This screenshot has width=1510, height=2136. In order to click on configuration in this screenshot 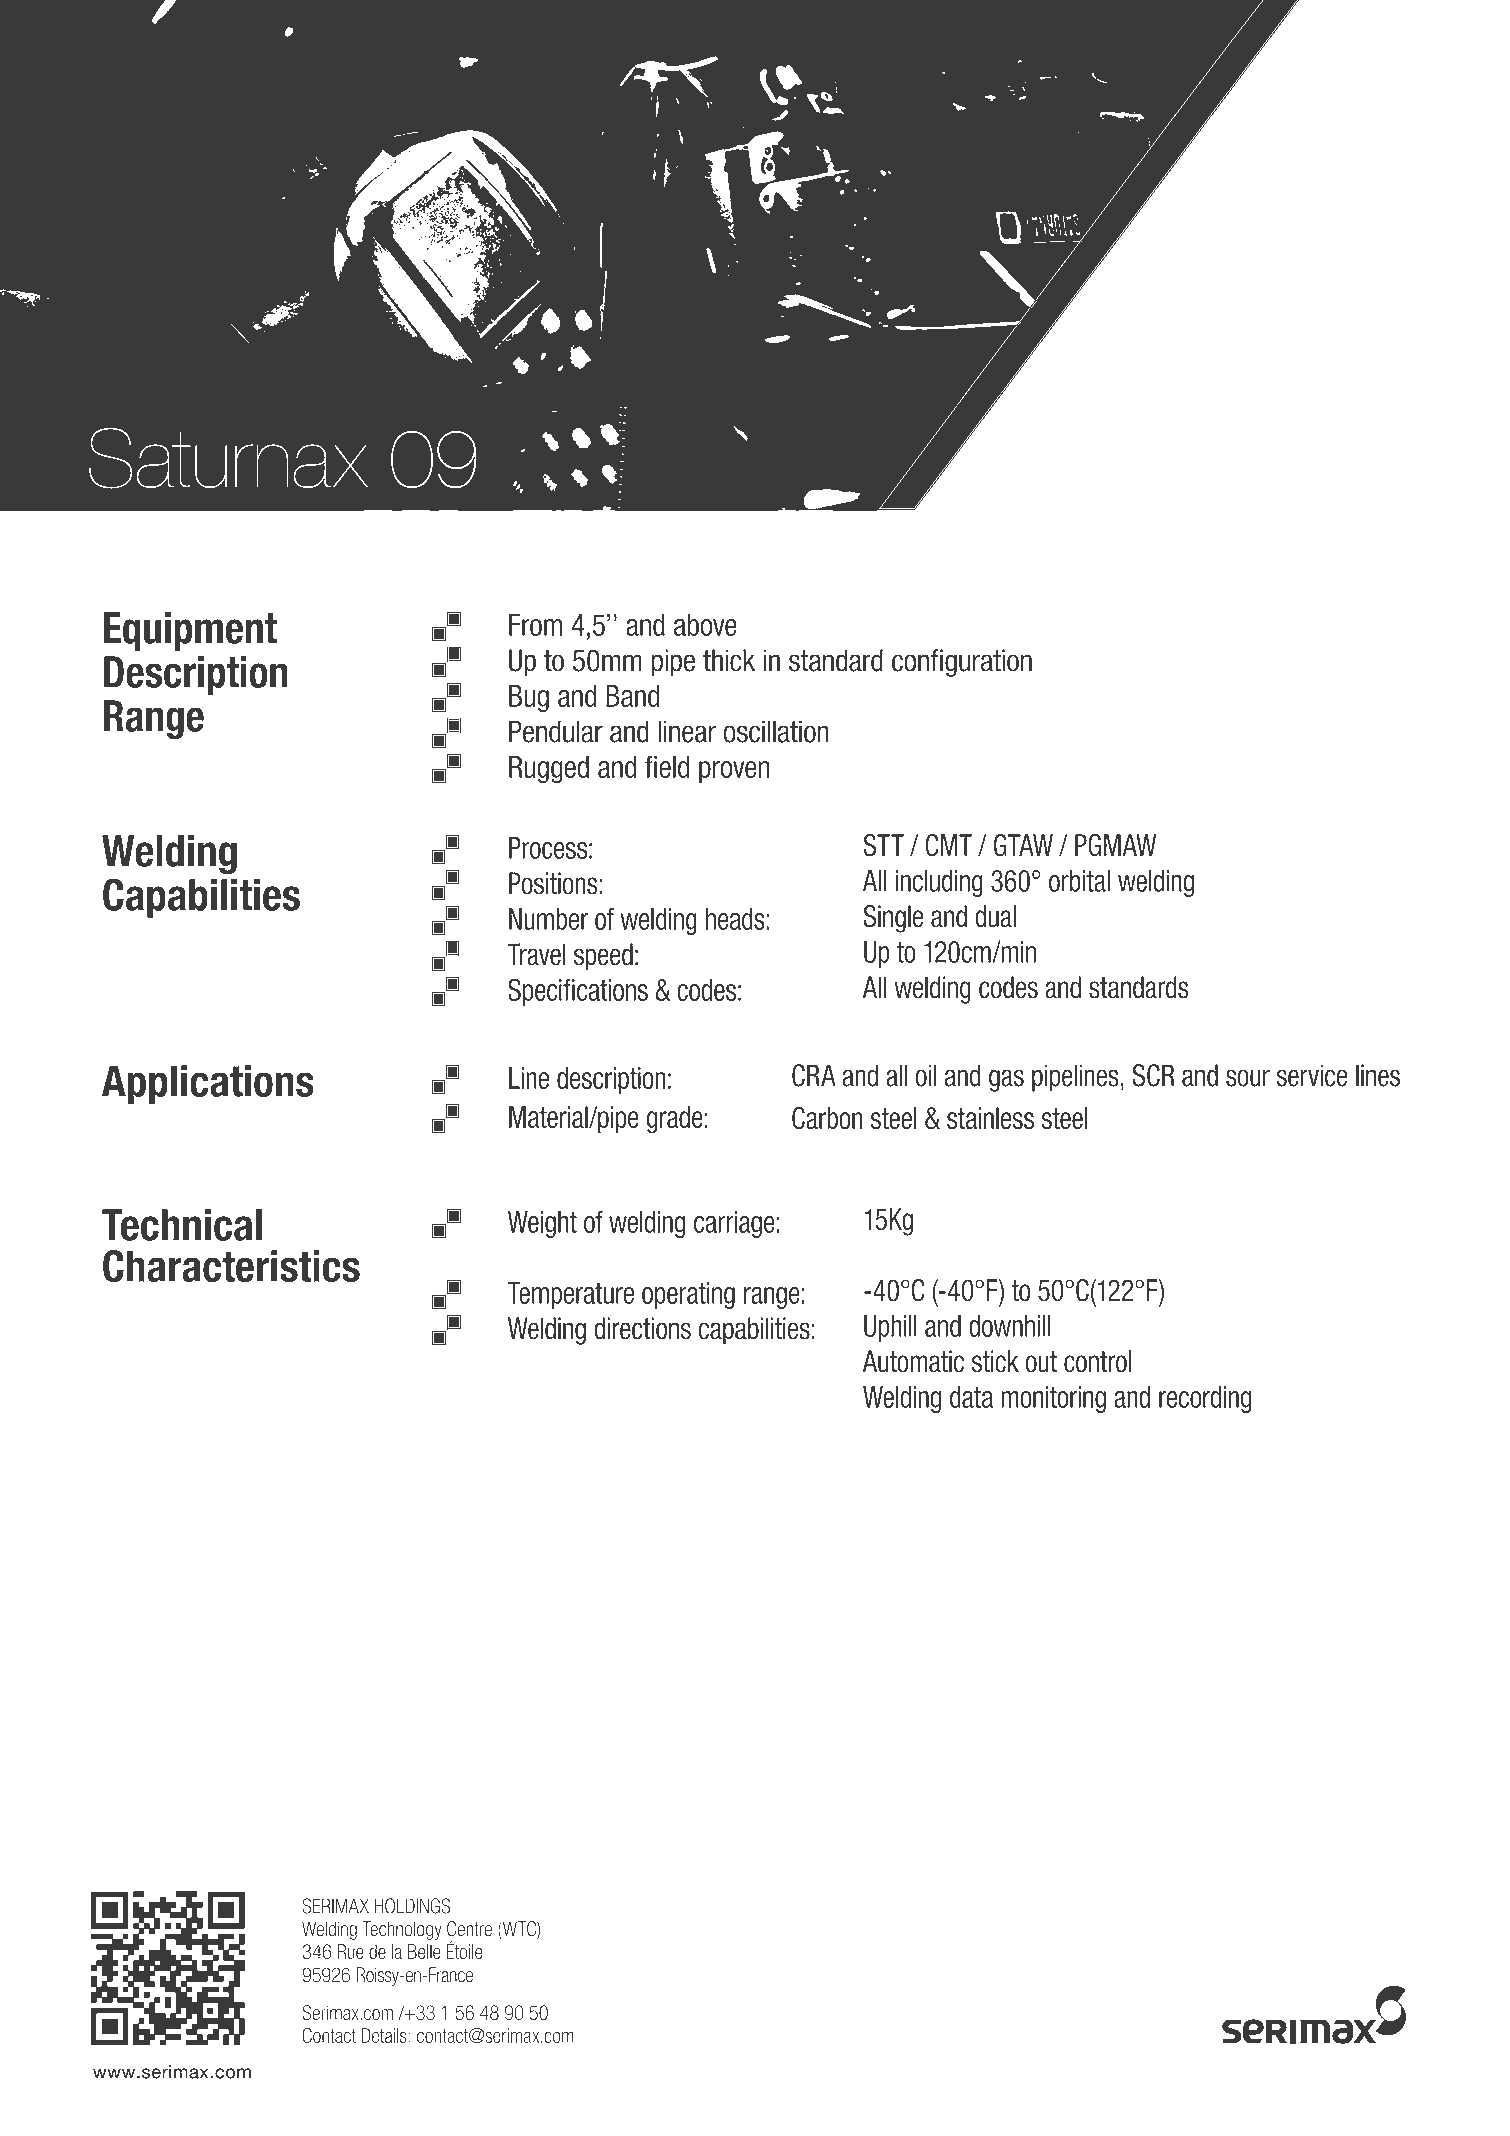, I will do `click(962, 663)`.
